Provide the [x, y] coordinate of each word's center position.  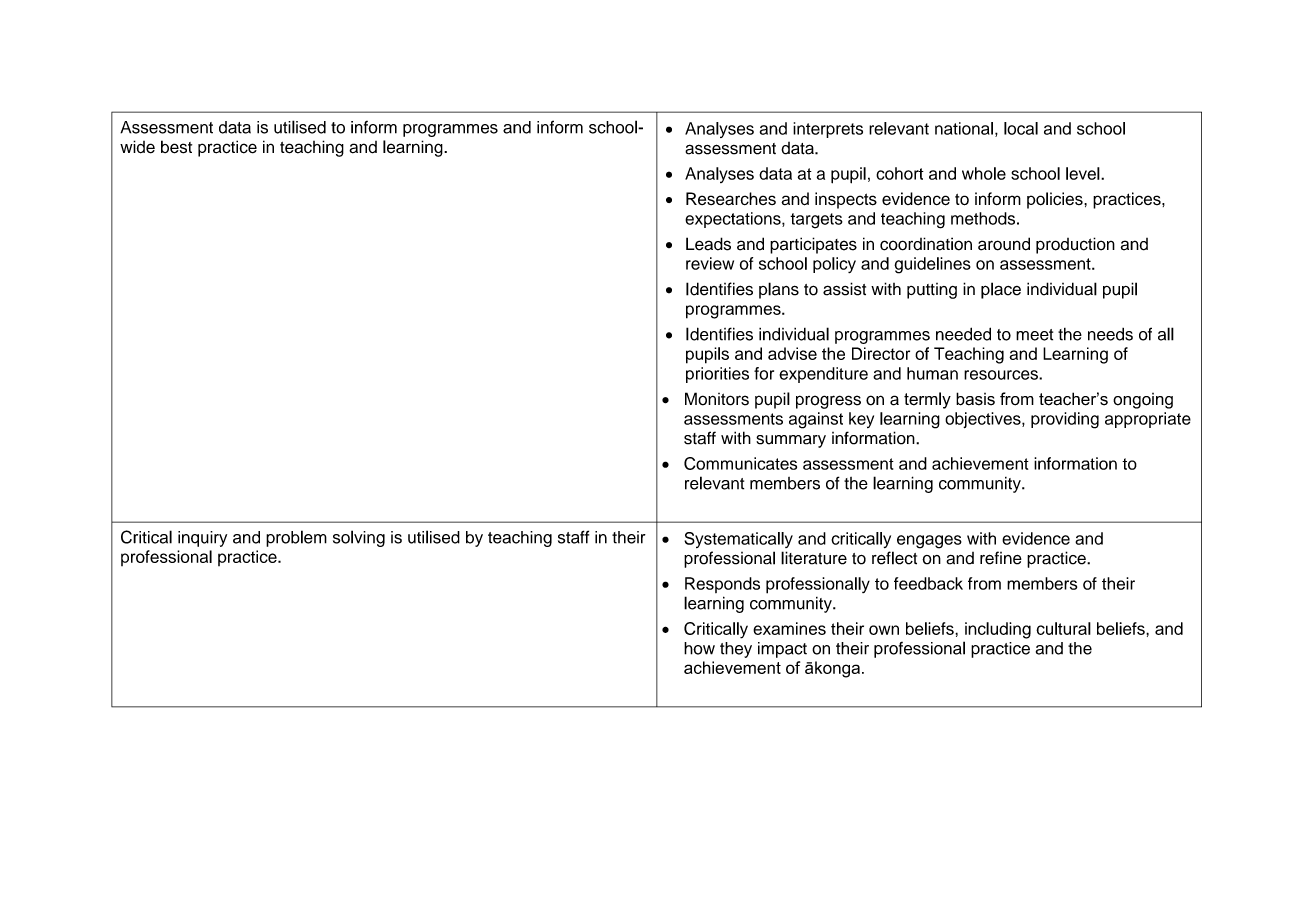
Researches [731, 199]
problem [296, 538]
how [699, 648]
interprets [828, 130]
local [1021, 128]
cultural [1063, 628]
